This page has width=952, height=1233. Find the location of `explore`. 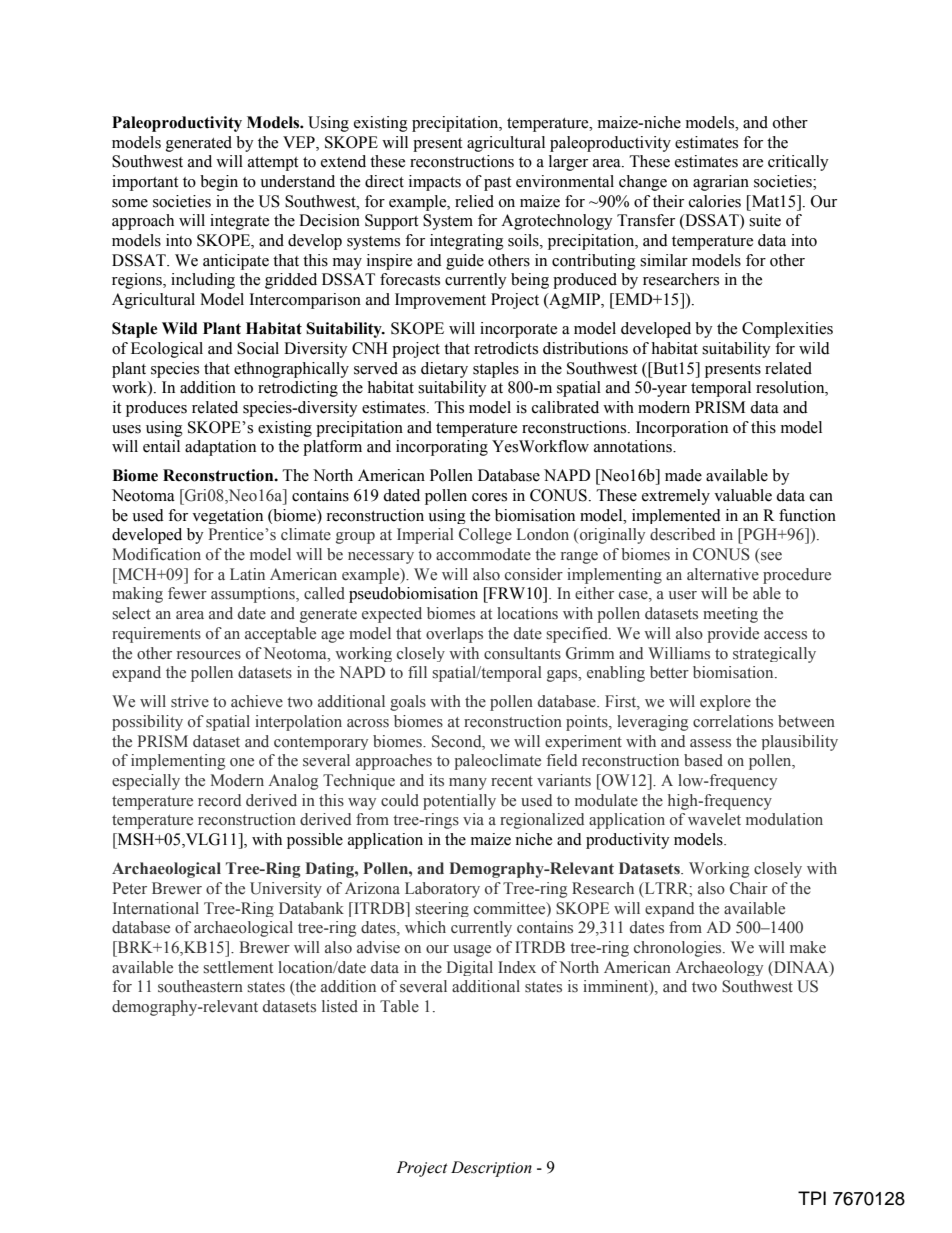

explore is located at coordinates (725, 703).
